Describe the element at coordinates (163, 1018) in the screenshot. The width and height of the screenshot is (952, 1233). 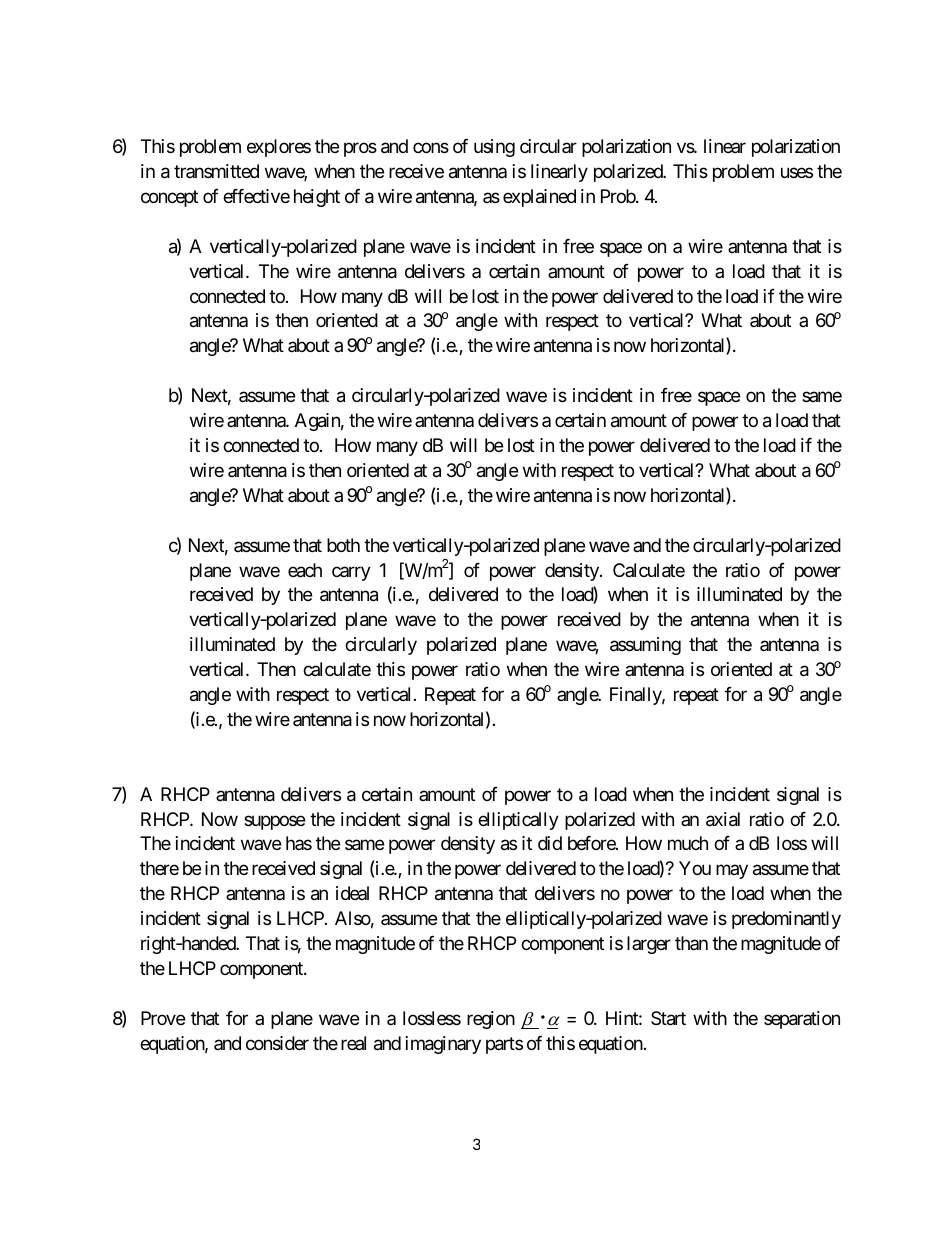
I see `Prove` at that location.
